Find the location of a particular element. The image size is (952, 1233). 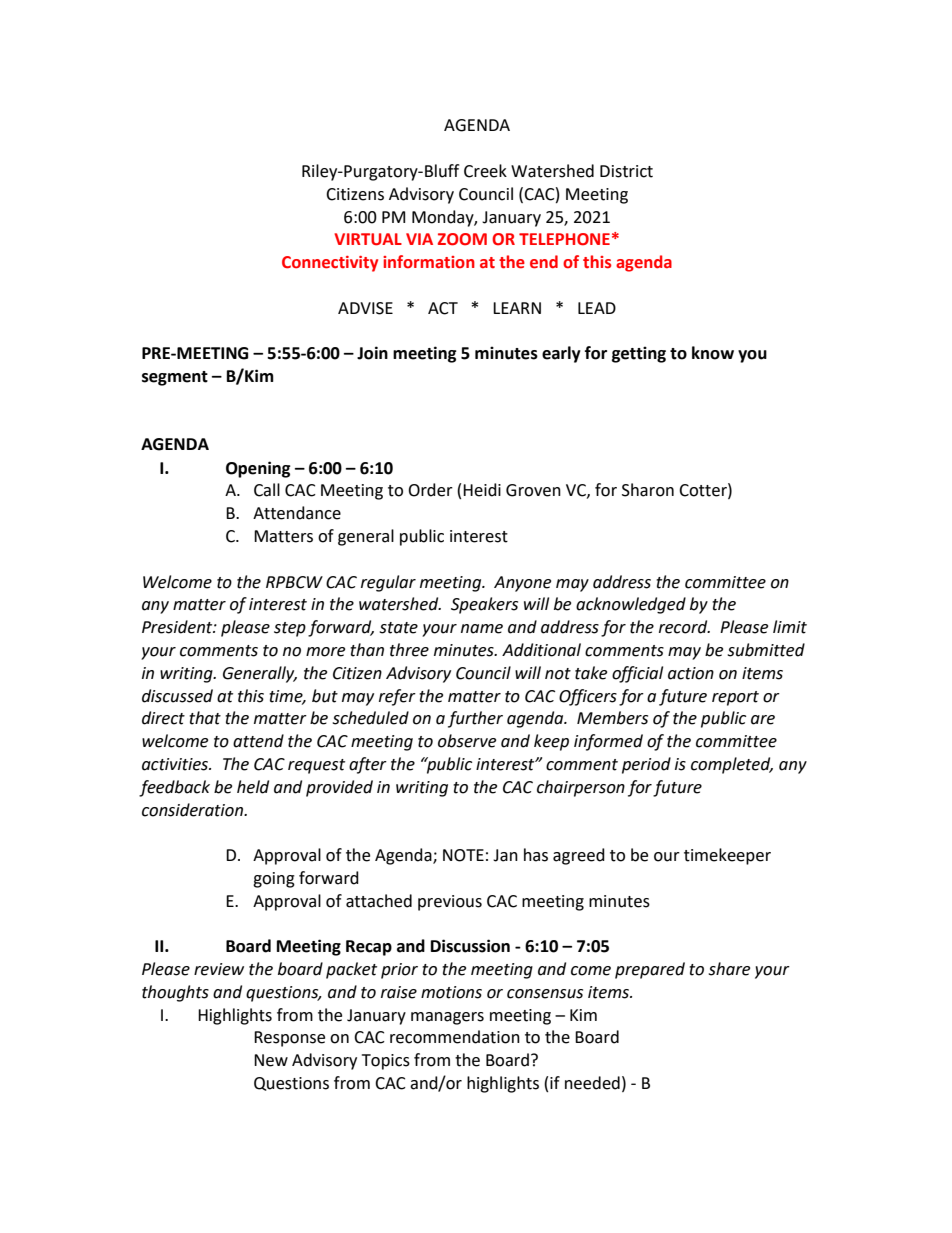

report is located at coordinates (735, 698).
